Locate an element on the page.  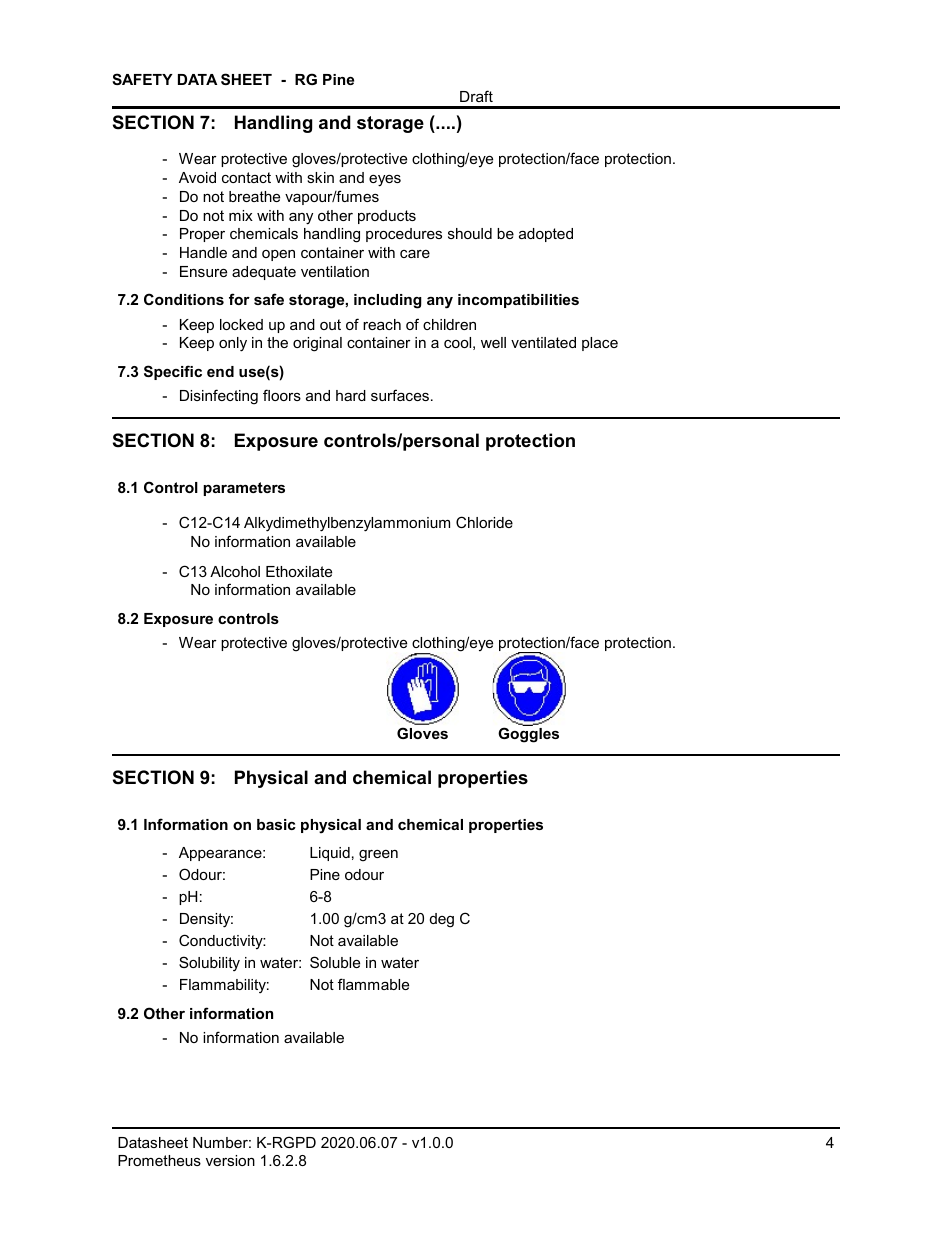
deg is located at coordinates (442, 920).
